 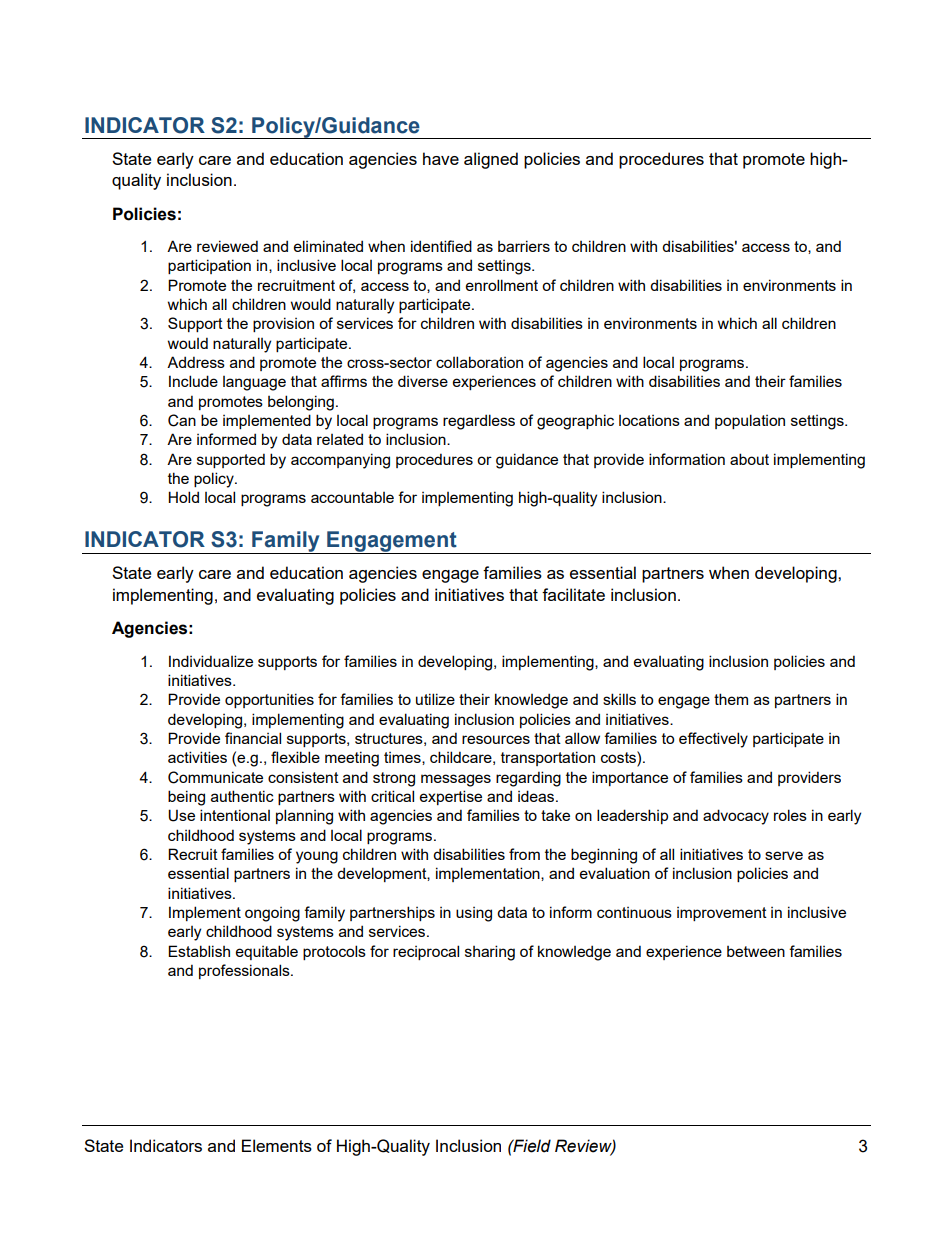 What do you see at coordinates (756, 951) in the page?
I see `between` at bounding box center [756, 951].
